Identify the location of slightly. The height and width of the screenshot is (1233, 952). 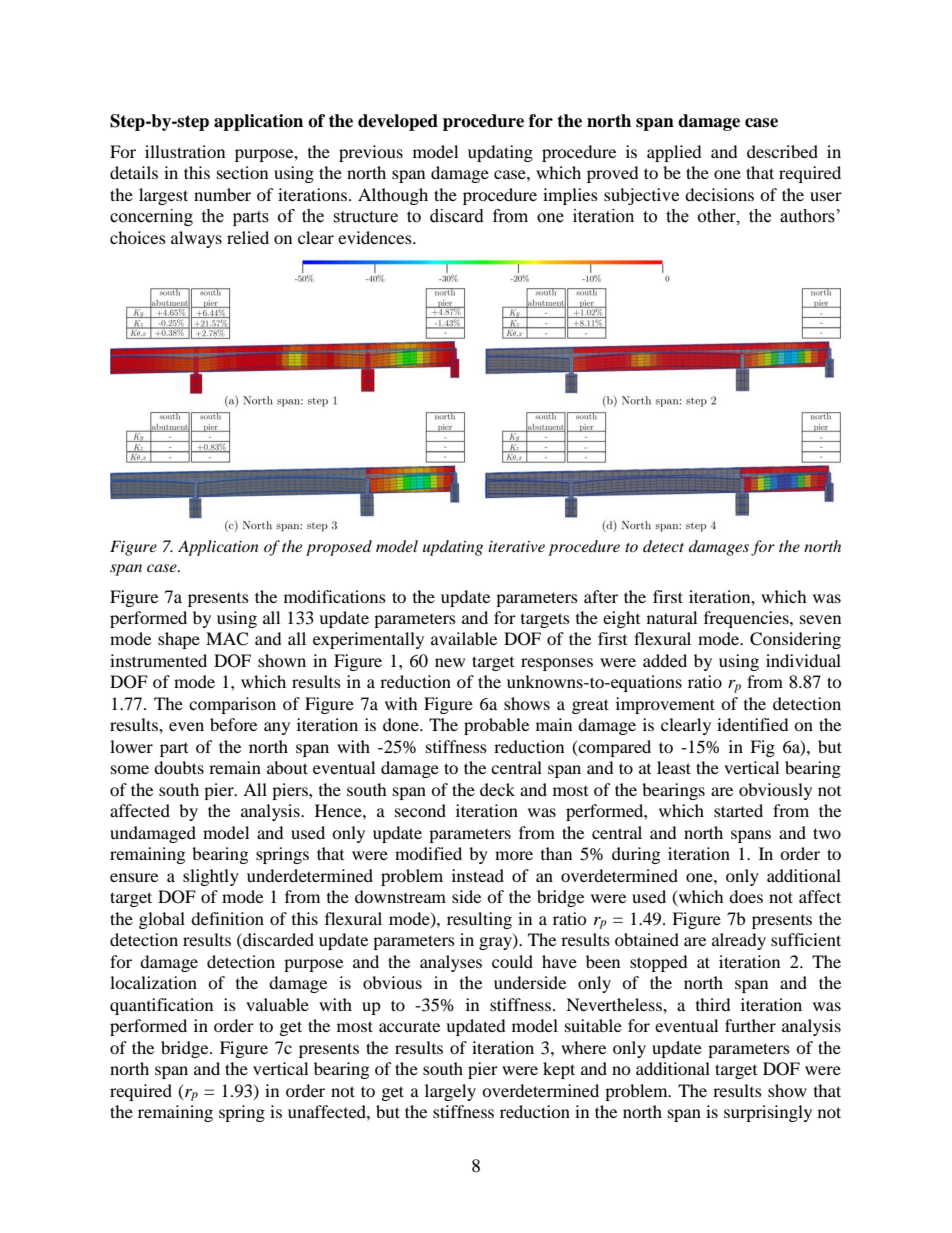
(211, 877).
